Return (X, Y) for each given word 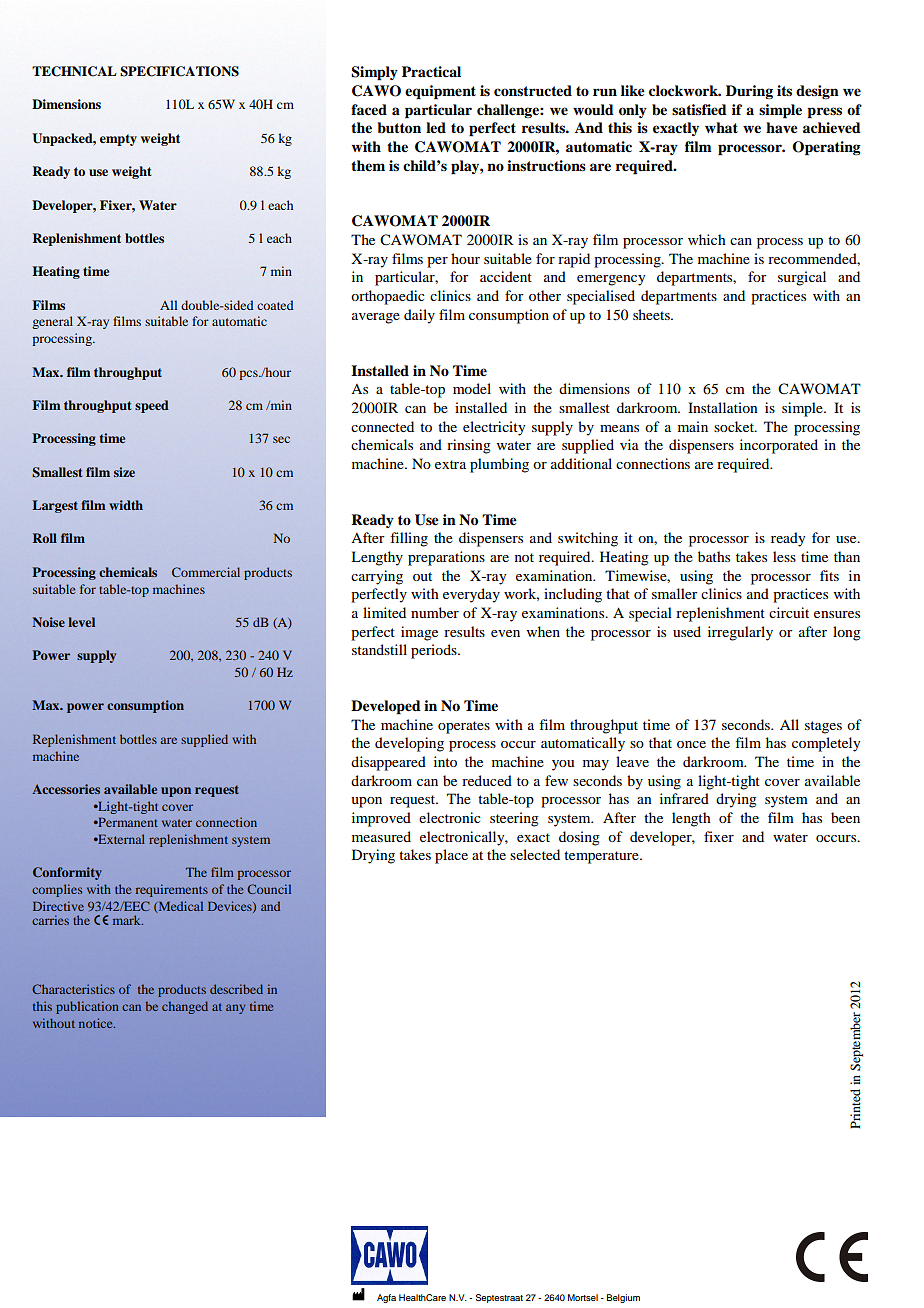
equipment (440, 92)
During (749, 92)
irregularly (740, 633)
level (81, 622)
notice (97, 1023)
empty (118, 140)
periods (435, 651)
